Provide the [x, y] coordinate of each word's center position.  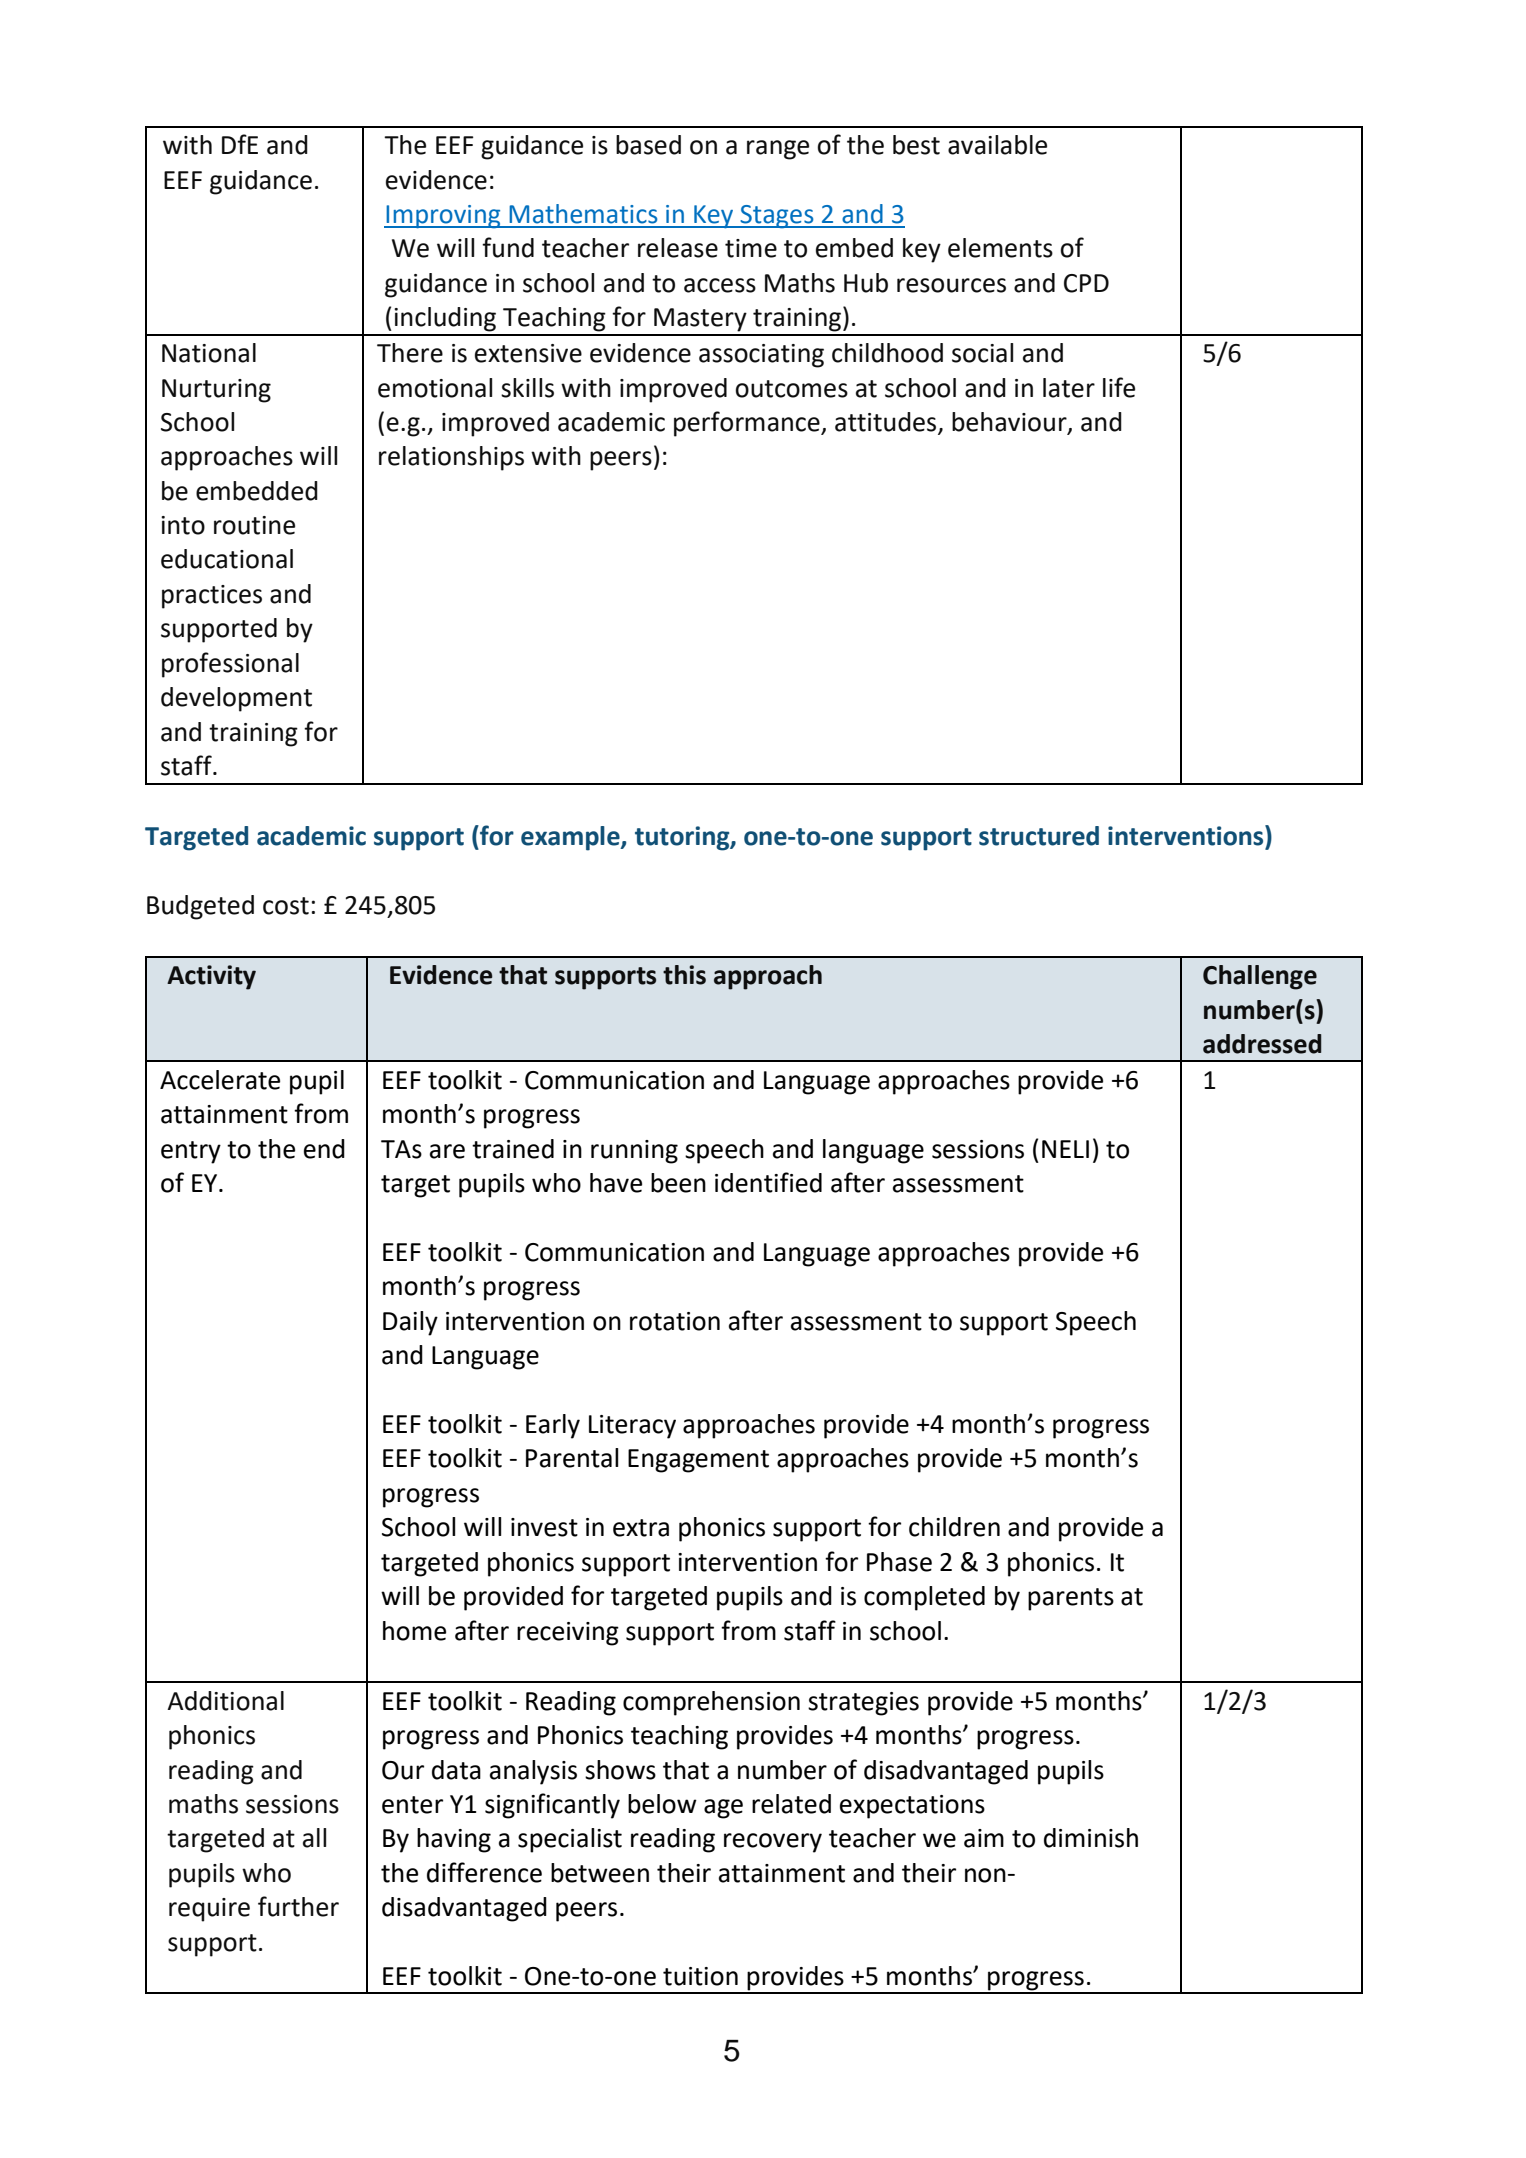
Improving [443, 217]
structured [1039, 836]
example [571, 838]
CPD [1086, 283]
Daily [410, 1323]
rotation [675, 1321]
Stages [777, 217]
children [954, 1527]
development [236, 699]
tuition [700, 1976]
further [298, 1906]
